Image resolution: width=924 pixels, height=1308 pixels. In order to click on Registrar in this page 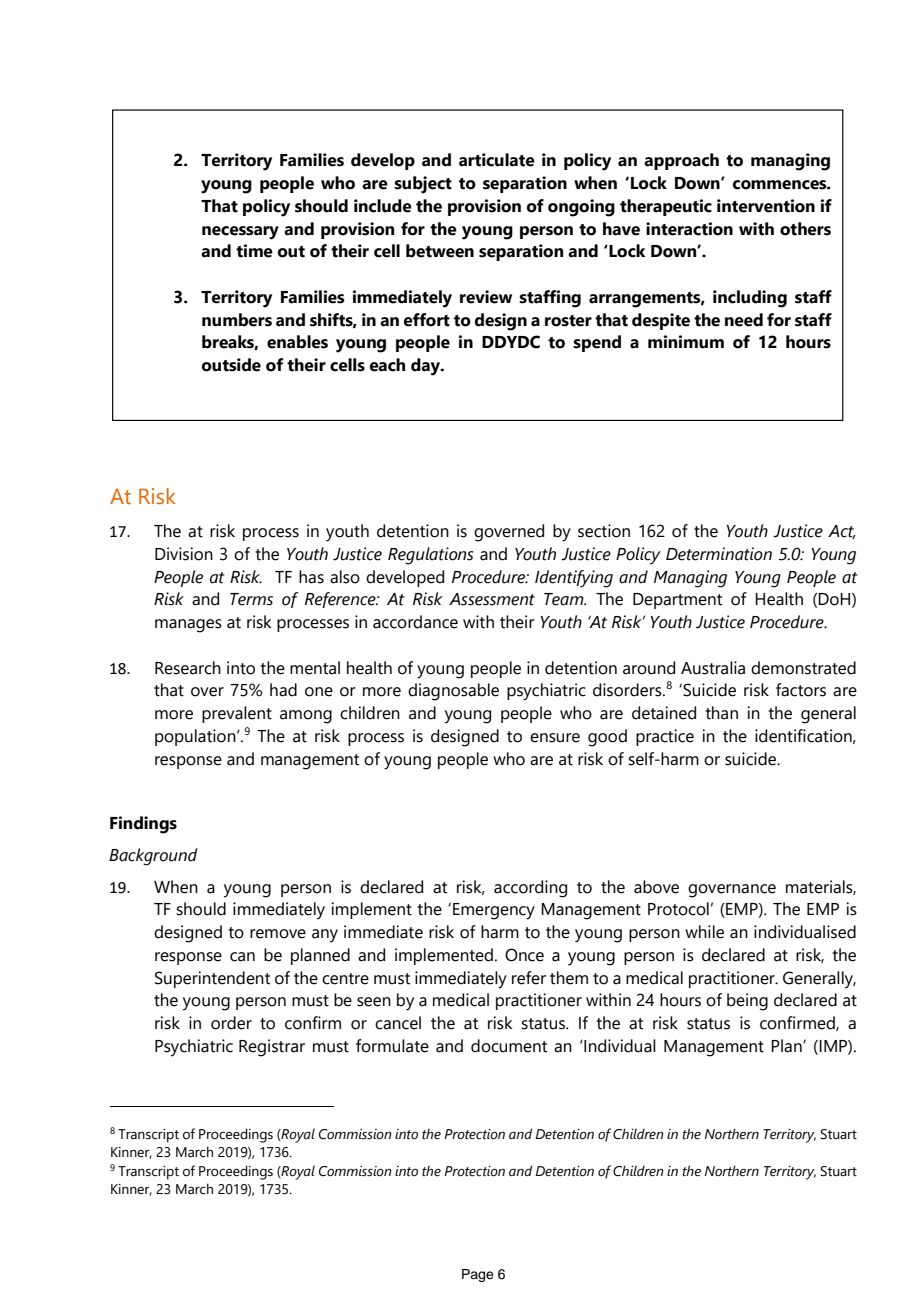, I will do `click(272, 1048)`.
